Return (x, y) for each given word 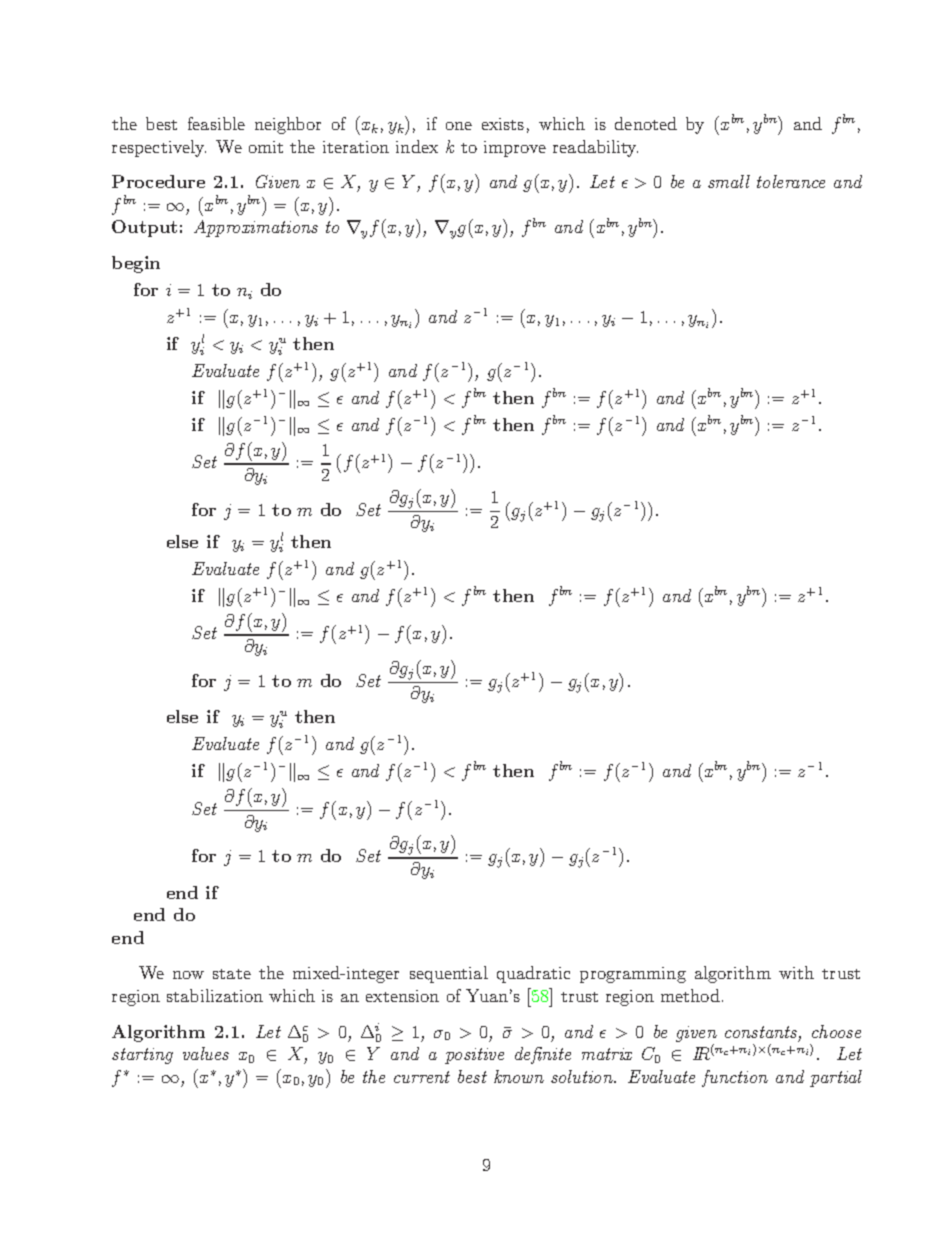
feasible (216, 123)
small (729, 181)
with (796, 972)
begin (136, 264)
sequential (449, 974)
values (206, 1053)
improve (515, 149)
